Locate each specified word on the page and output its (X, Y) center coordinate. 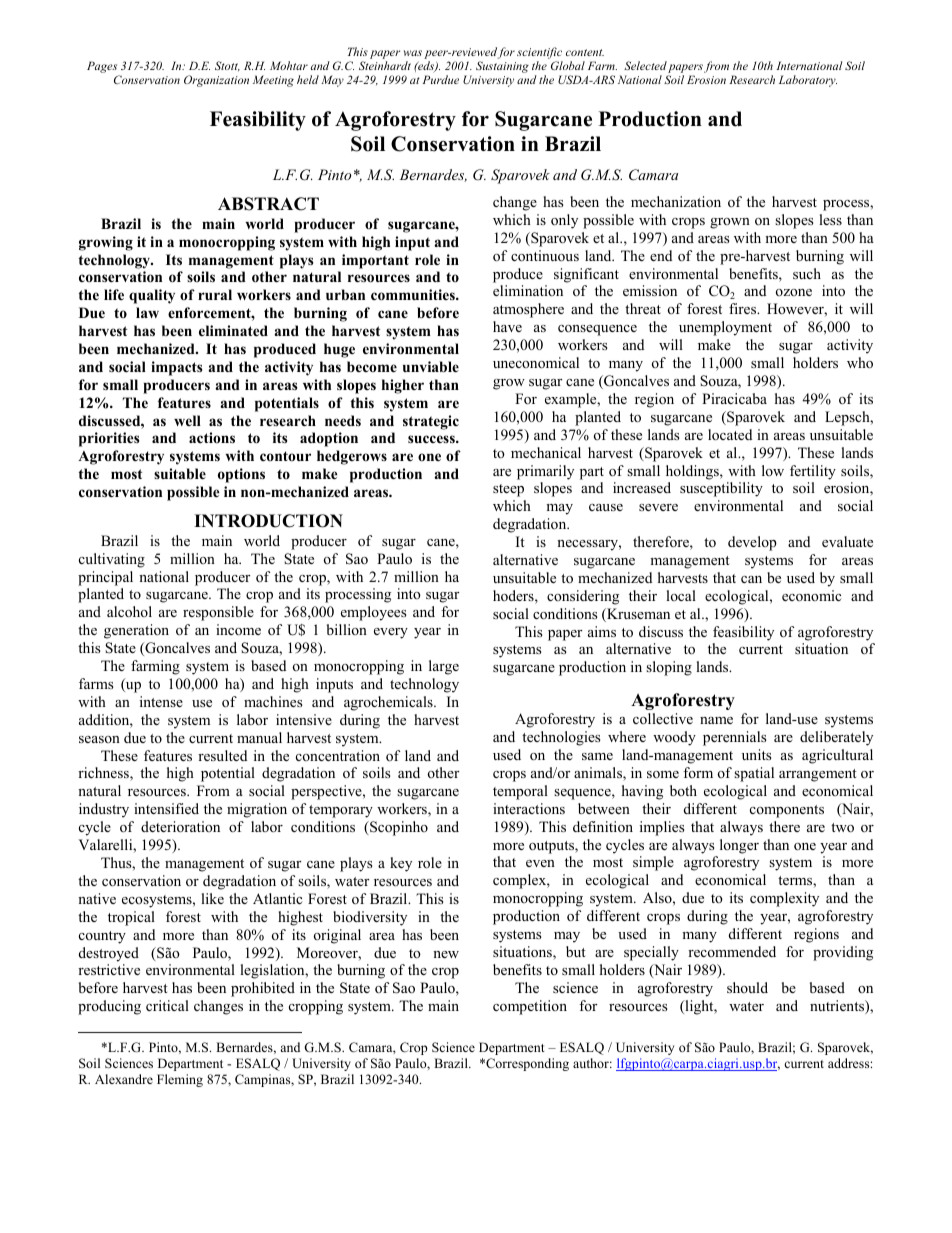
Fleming (180, 1080)
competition (530, 1007)
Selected (645, 65)
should (747, 987)
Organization (216, 81)
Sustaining (502, 67)
